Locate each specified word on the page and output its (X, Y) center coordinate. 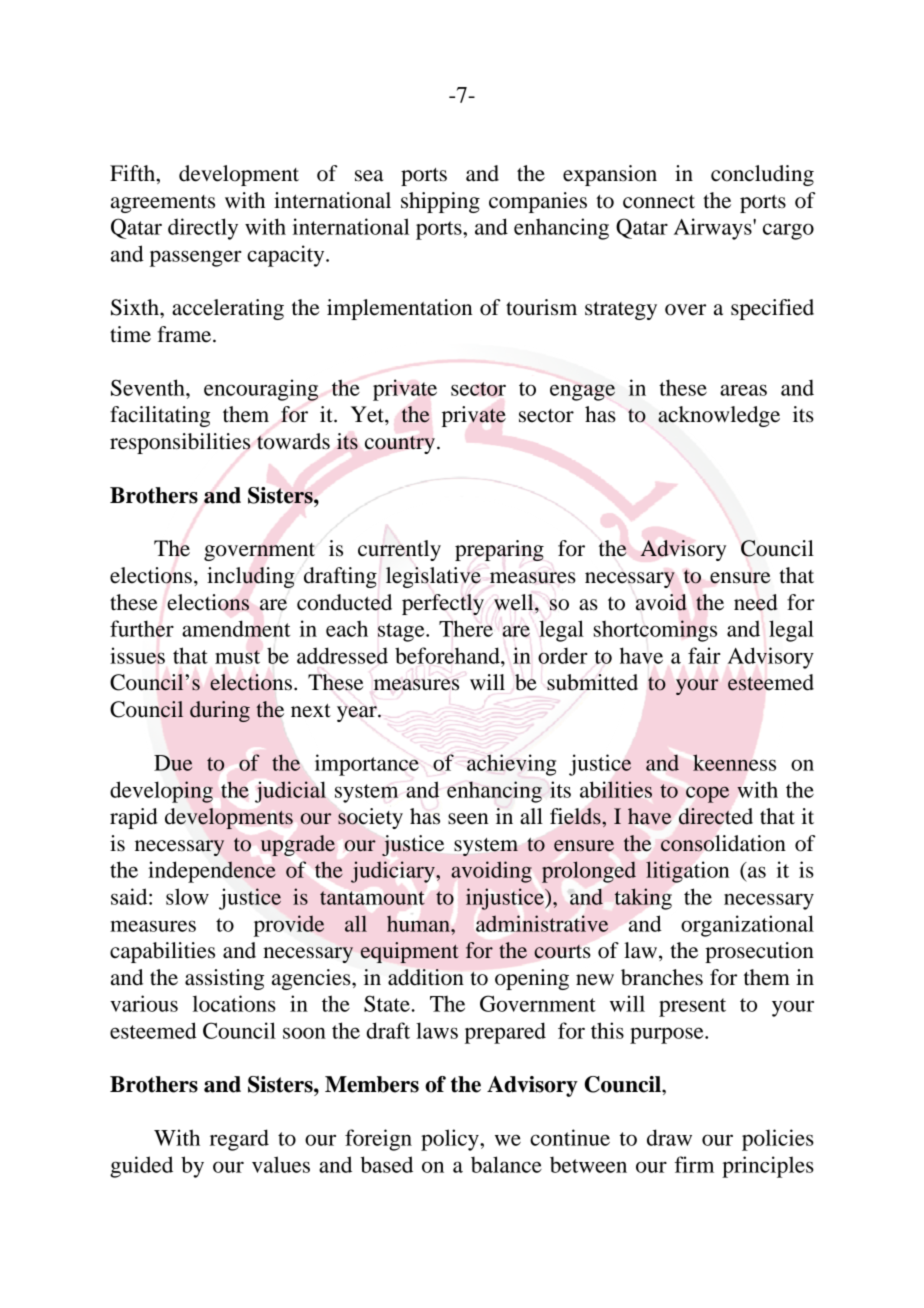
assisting (224, 979)
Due (173, 763)
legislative (433, 577)
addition (426, 977)
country (400, 445)
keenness (734, 762)
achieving (511, 765)
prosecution (759, 952)
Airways (714, 229)
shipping (440, 202)
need (756, 602)
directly (203, 229)
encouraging (261, 390)
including (251, 577)
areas (743, 390)
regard (239, 1140)
